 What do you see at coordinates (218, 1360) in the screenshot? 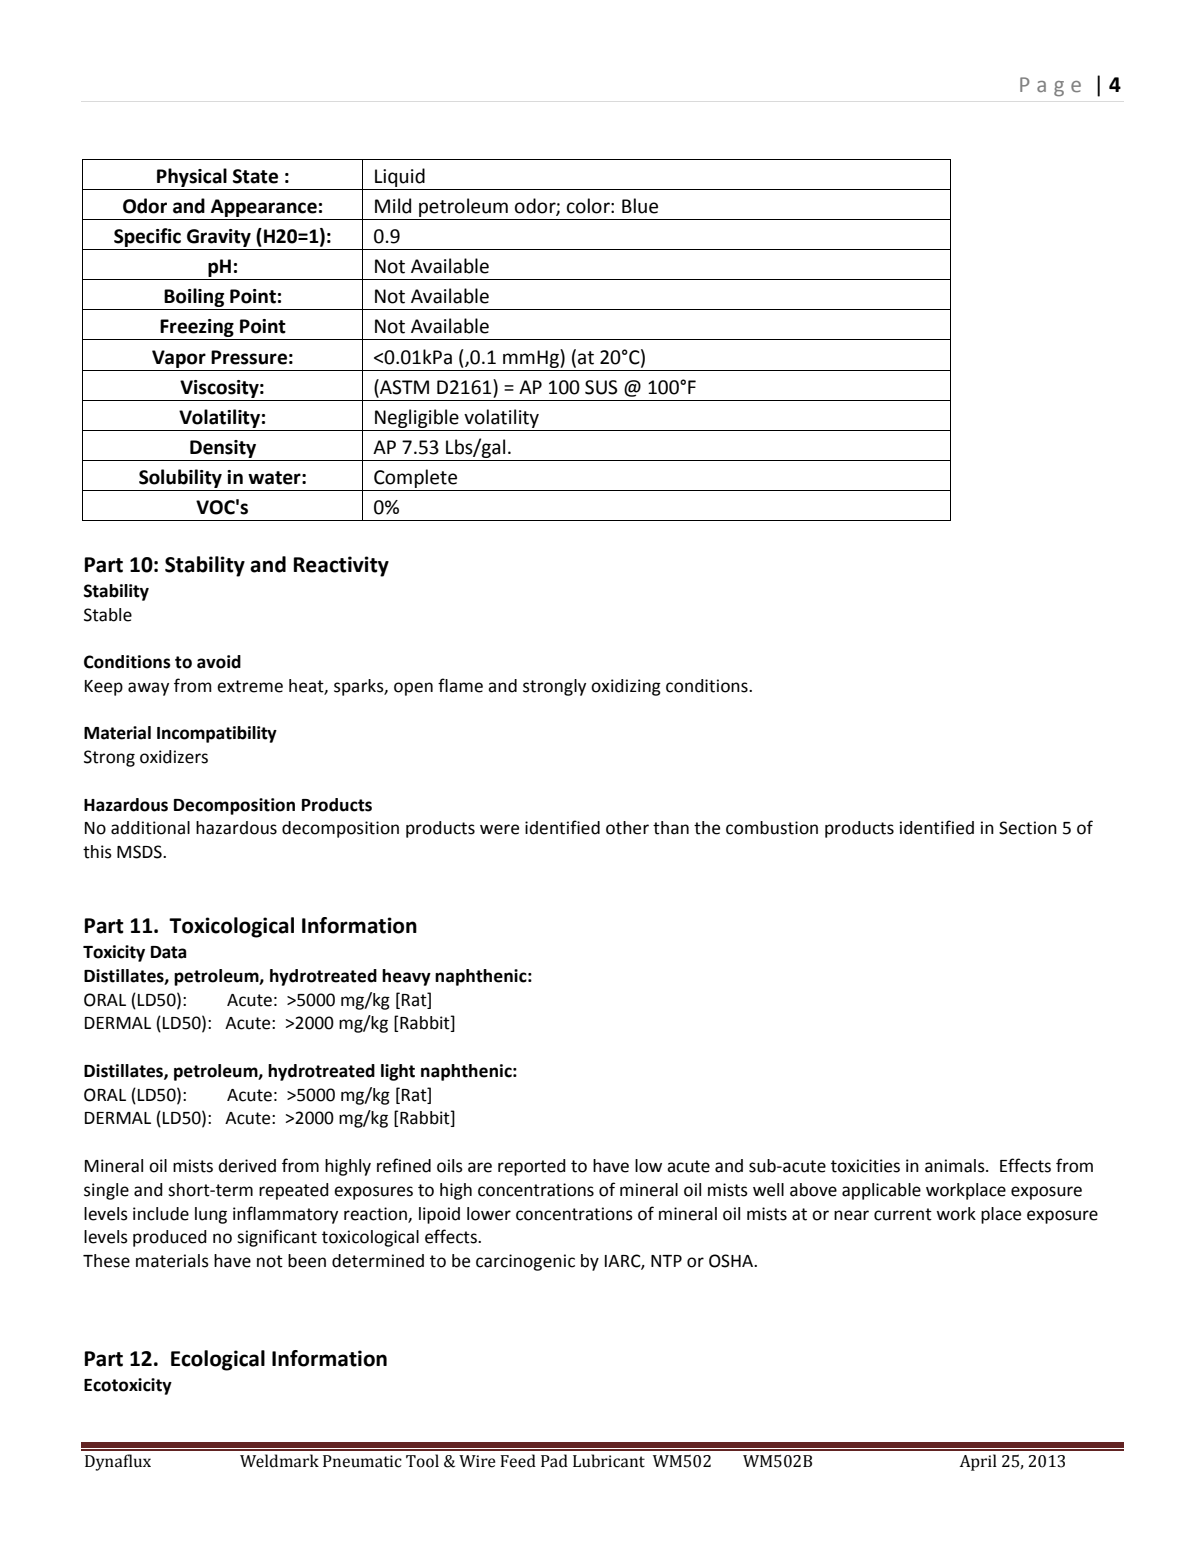
I see `Ecological` at bounding box center [218, 1360].
